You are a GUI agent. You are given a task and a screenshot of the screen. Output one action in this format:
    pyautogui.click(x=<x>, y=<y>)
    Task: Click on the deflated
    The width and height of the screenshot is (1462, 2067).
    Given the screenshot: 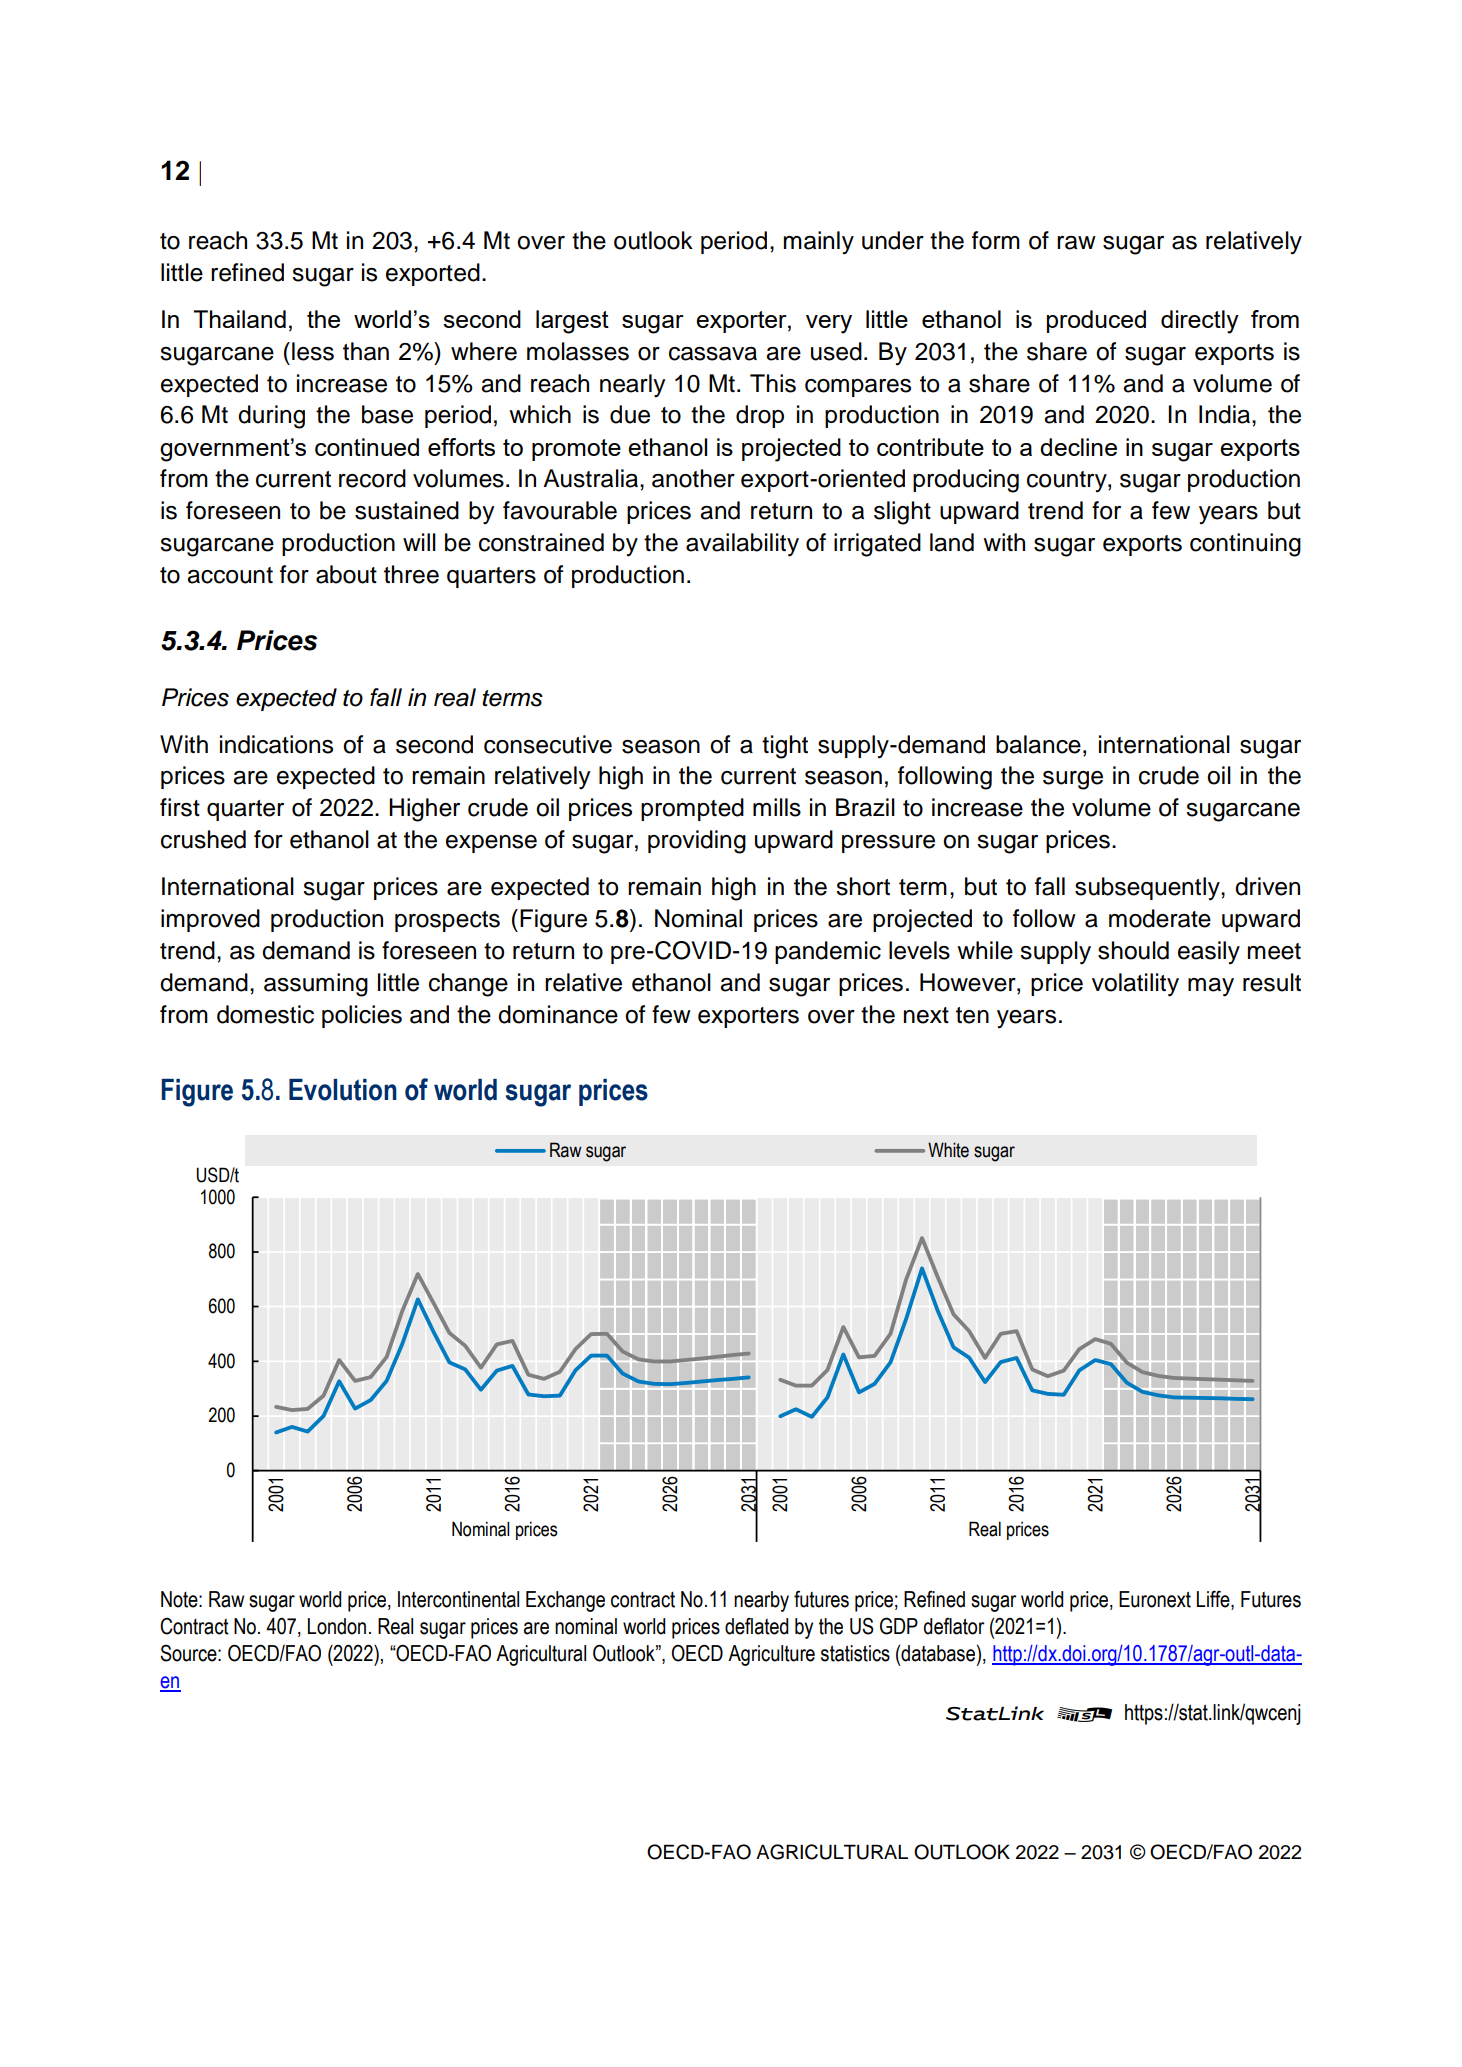 What is the action you would take?
    pyautogui.click(x=757, y=1626)
